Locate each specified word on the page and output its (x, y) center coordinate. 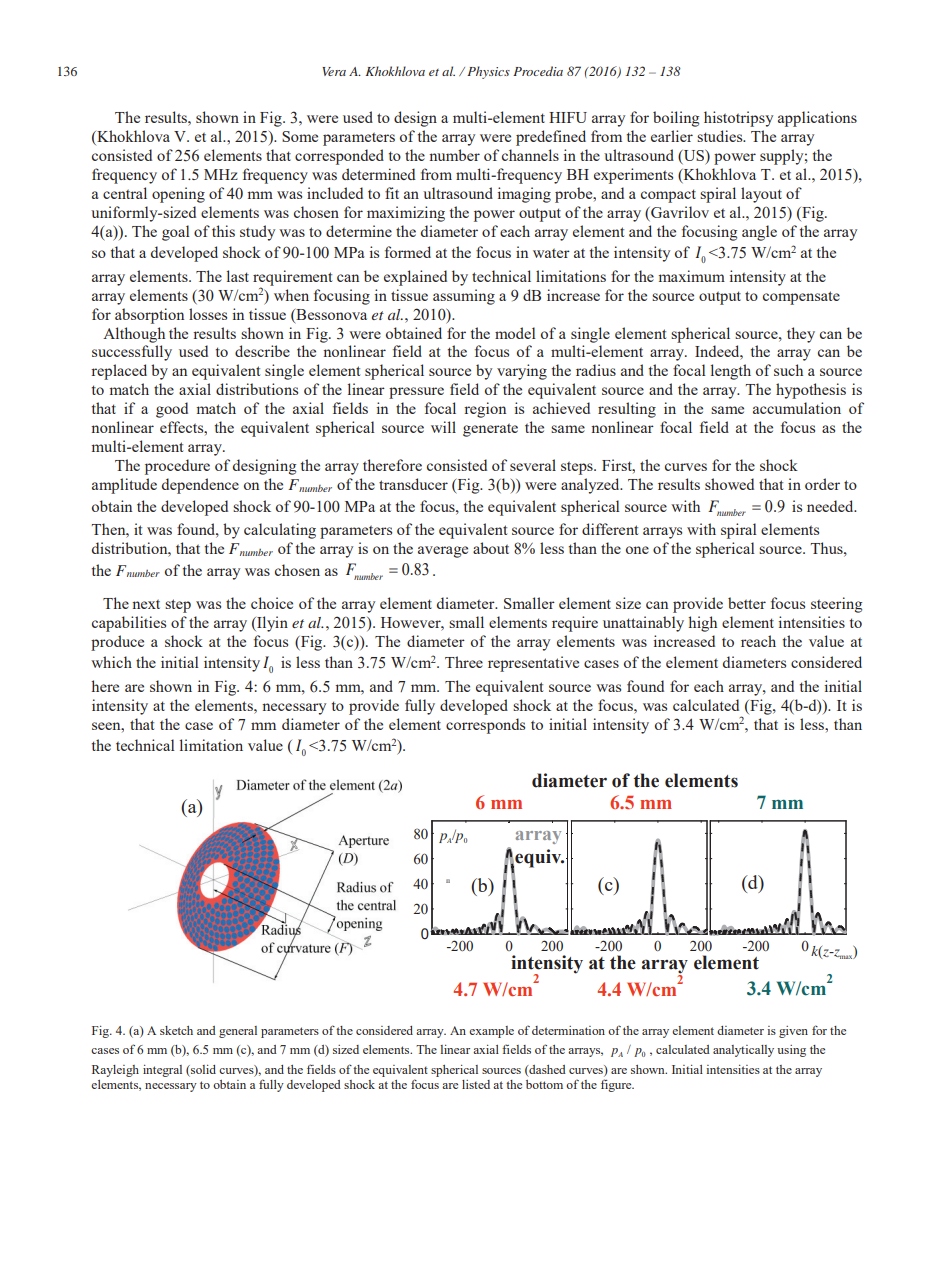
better (747, 603)
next (146, 604)
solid (202, 1069)
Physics (488, 72)
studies (721, 136)
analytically (743, 1051)
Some (300, 136)
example (491, 1032)
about (491, 548)
